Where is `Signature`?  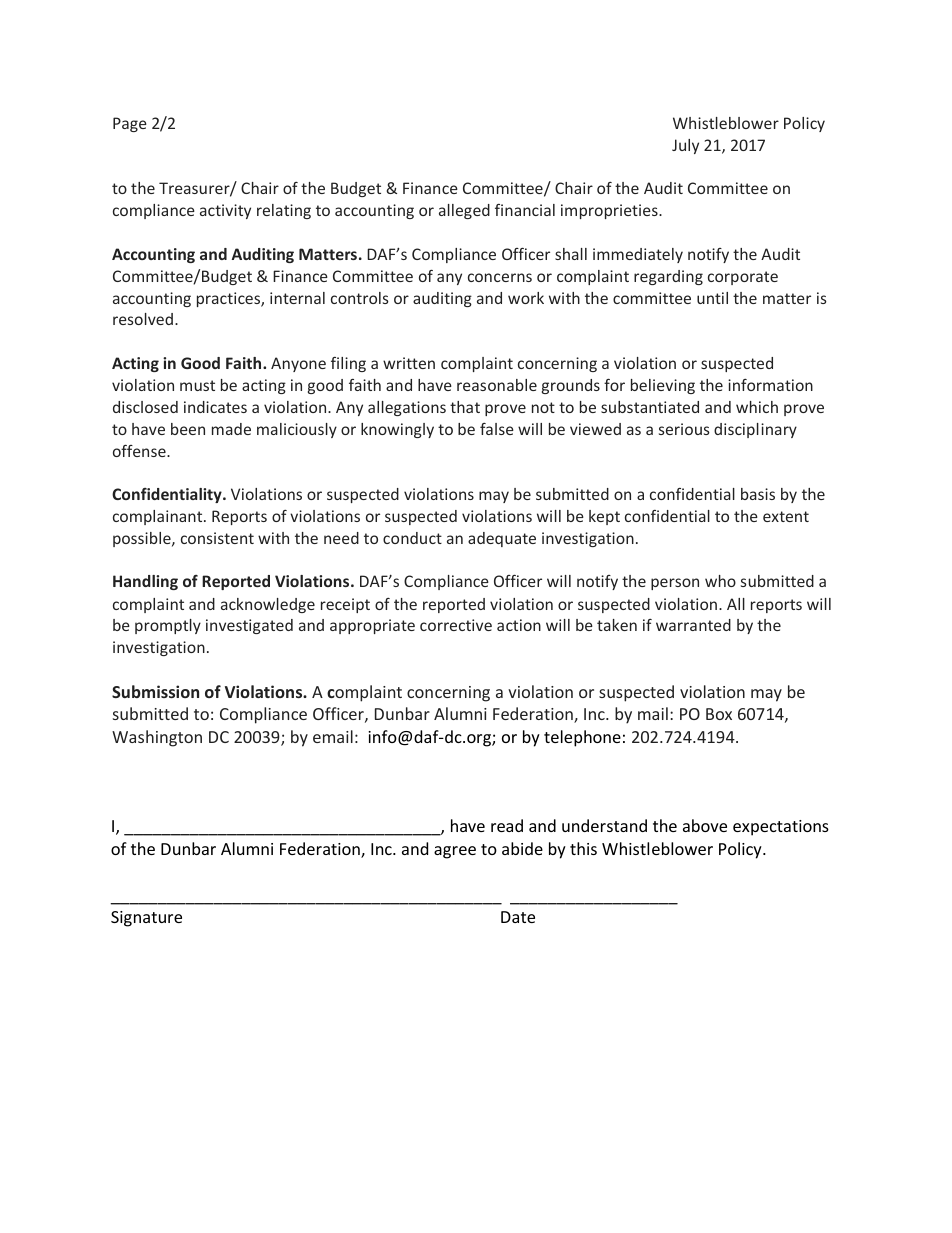
Signature is located at coordinates (146, 919).
